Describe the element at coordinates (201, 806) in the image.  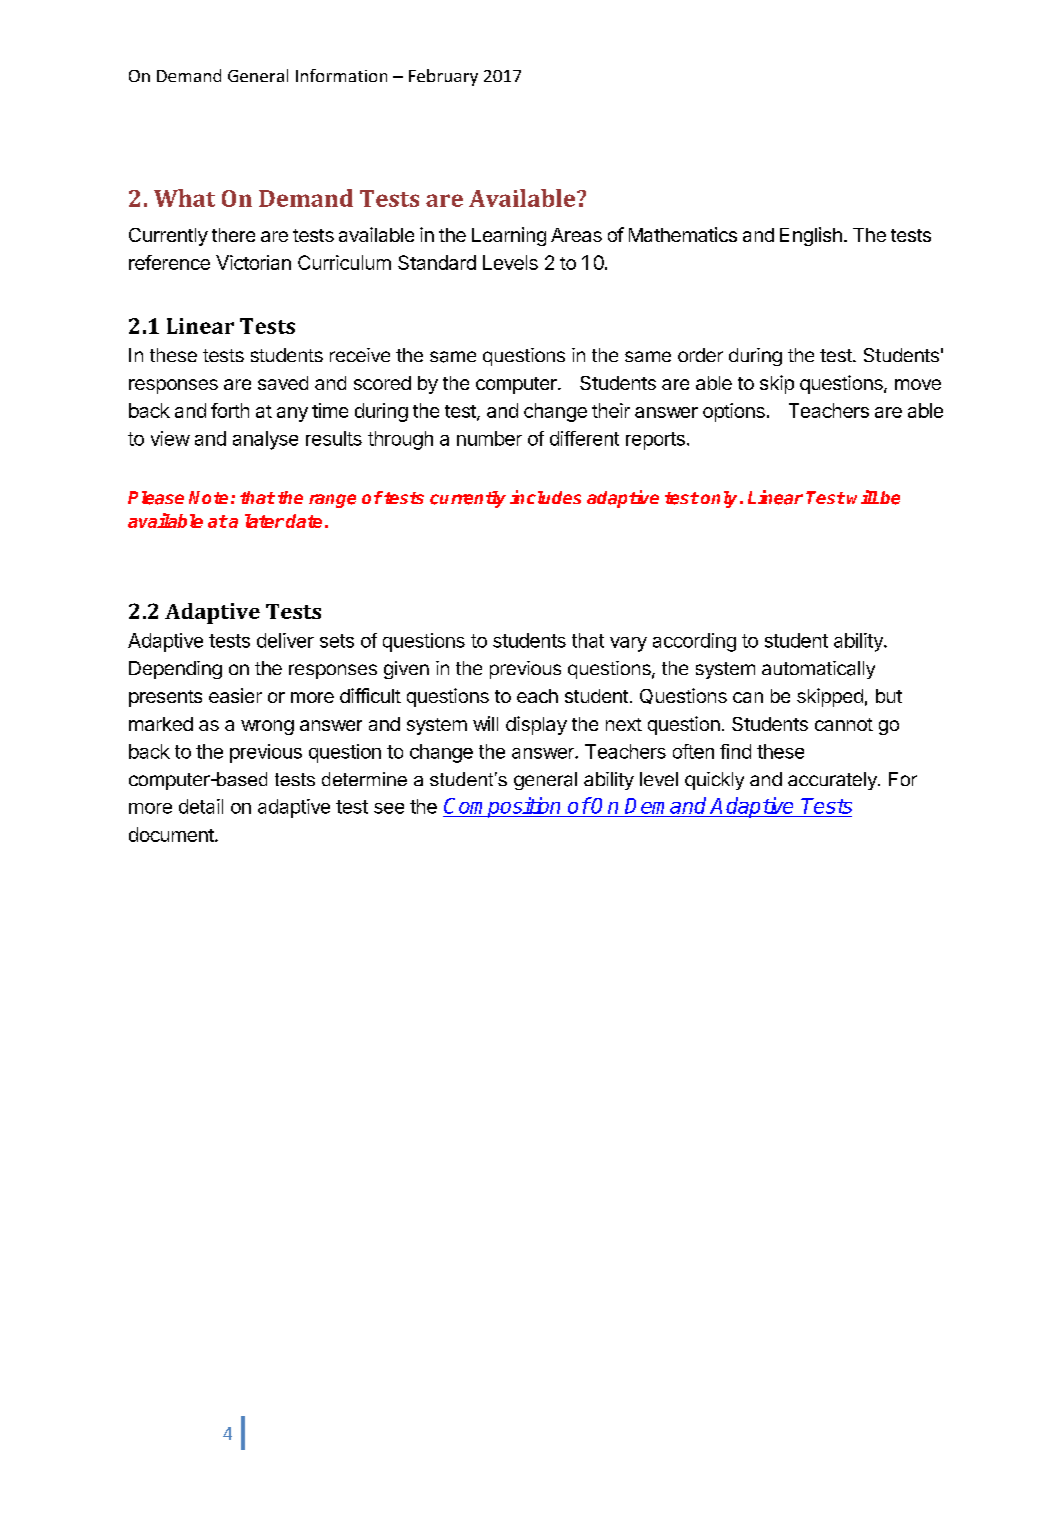
I see `detail` at that location.
